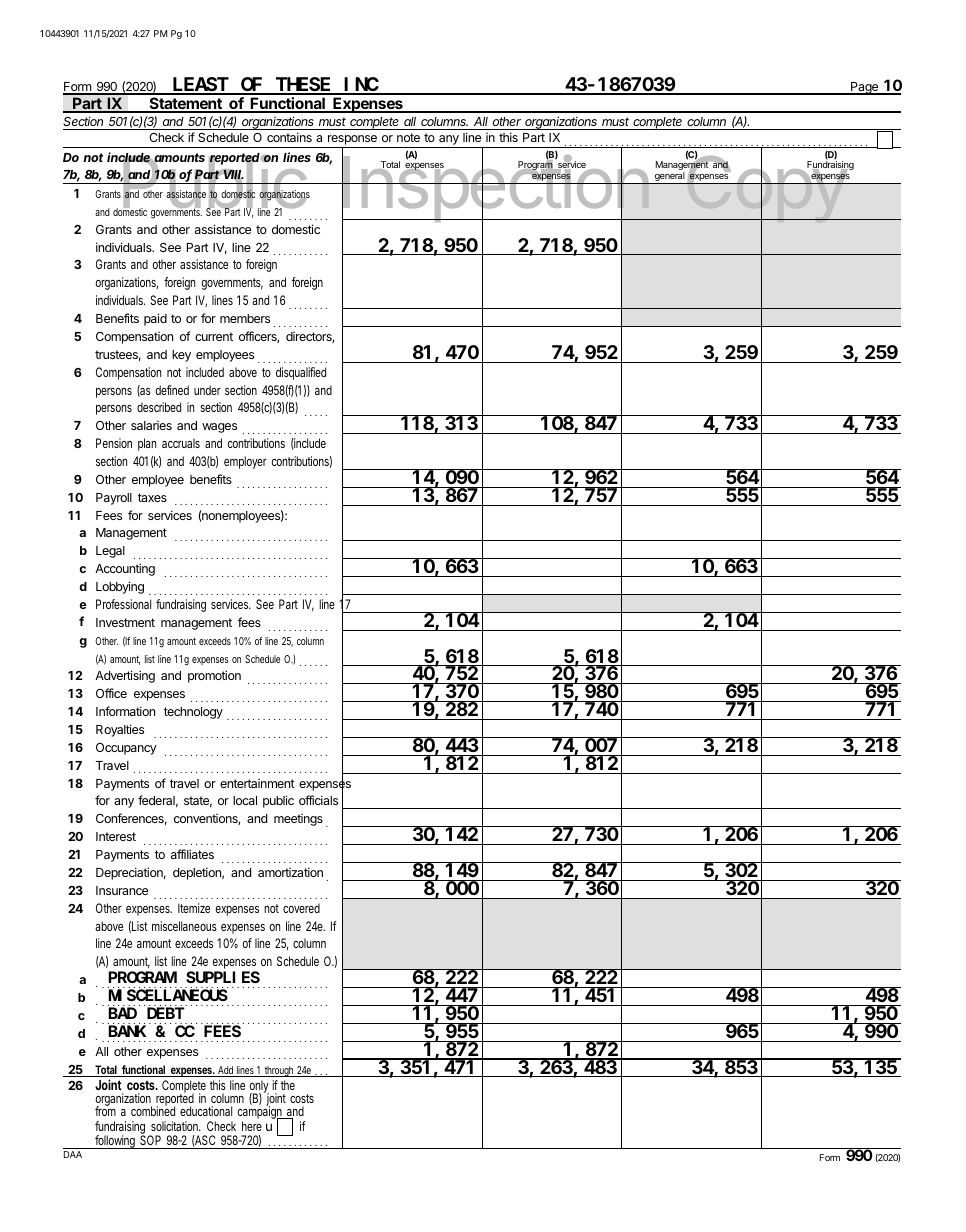  Describe the element at coordinates (670, 178) in the page. I see `general` at that location.
